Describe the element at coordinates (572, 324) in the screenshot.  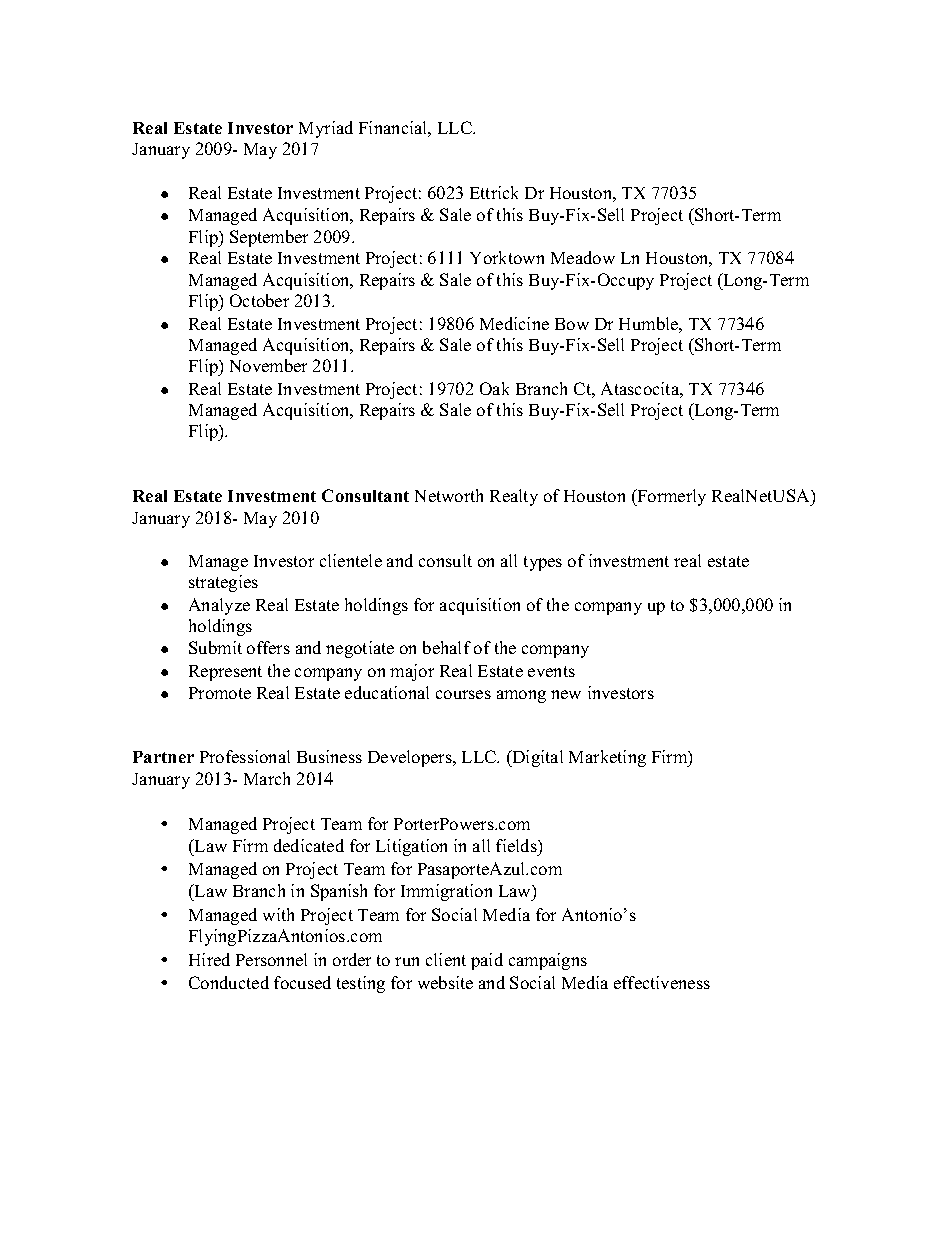
I see `Bow` at that location.
